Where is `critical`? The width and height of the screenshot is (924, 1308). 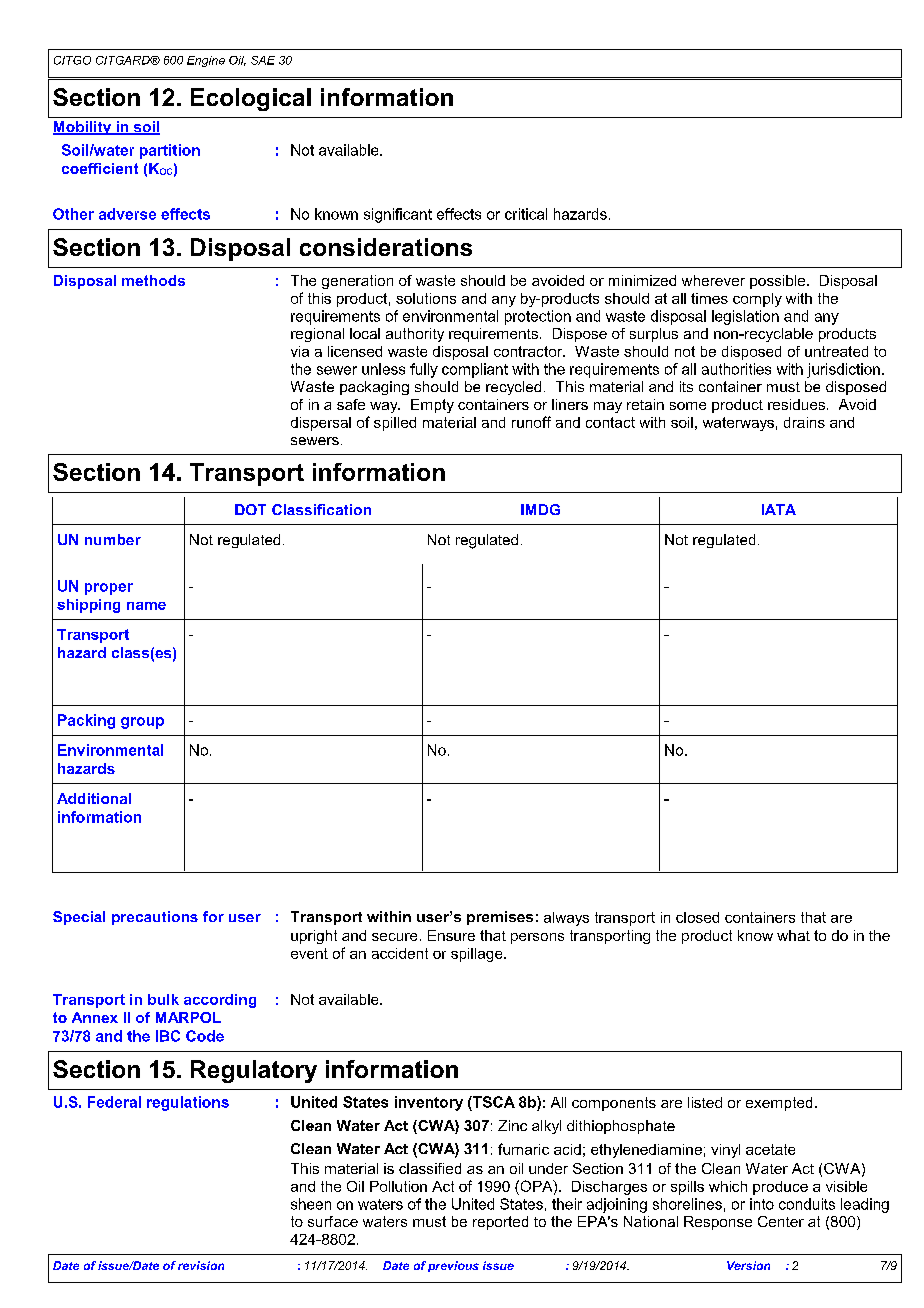 critical is located at coordinates (526, 214).
